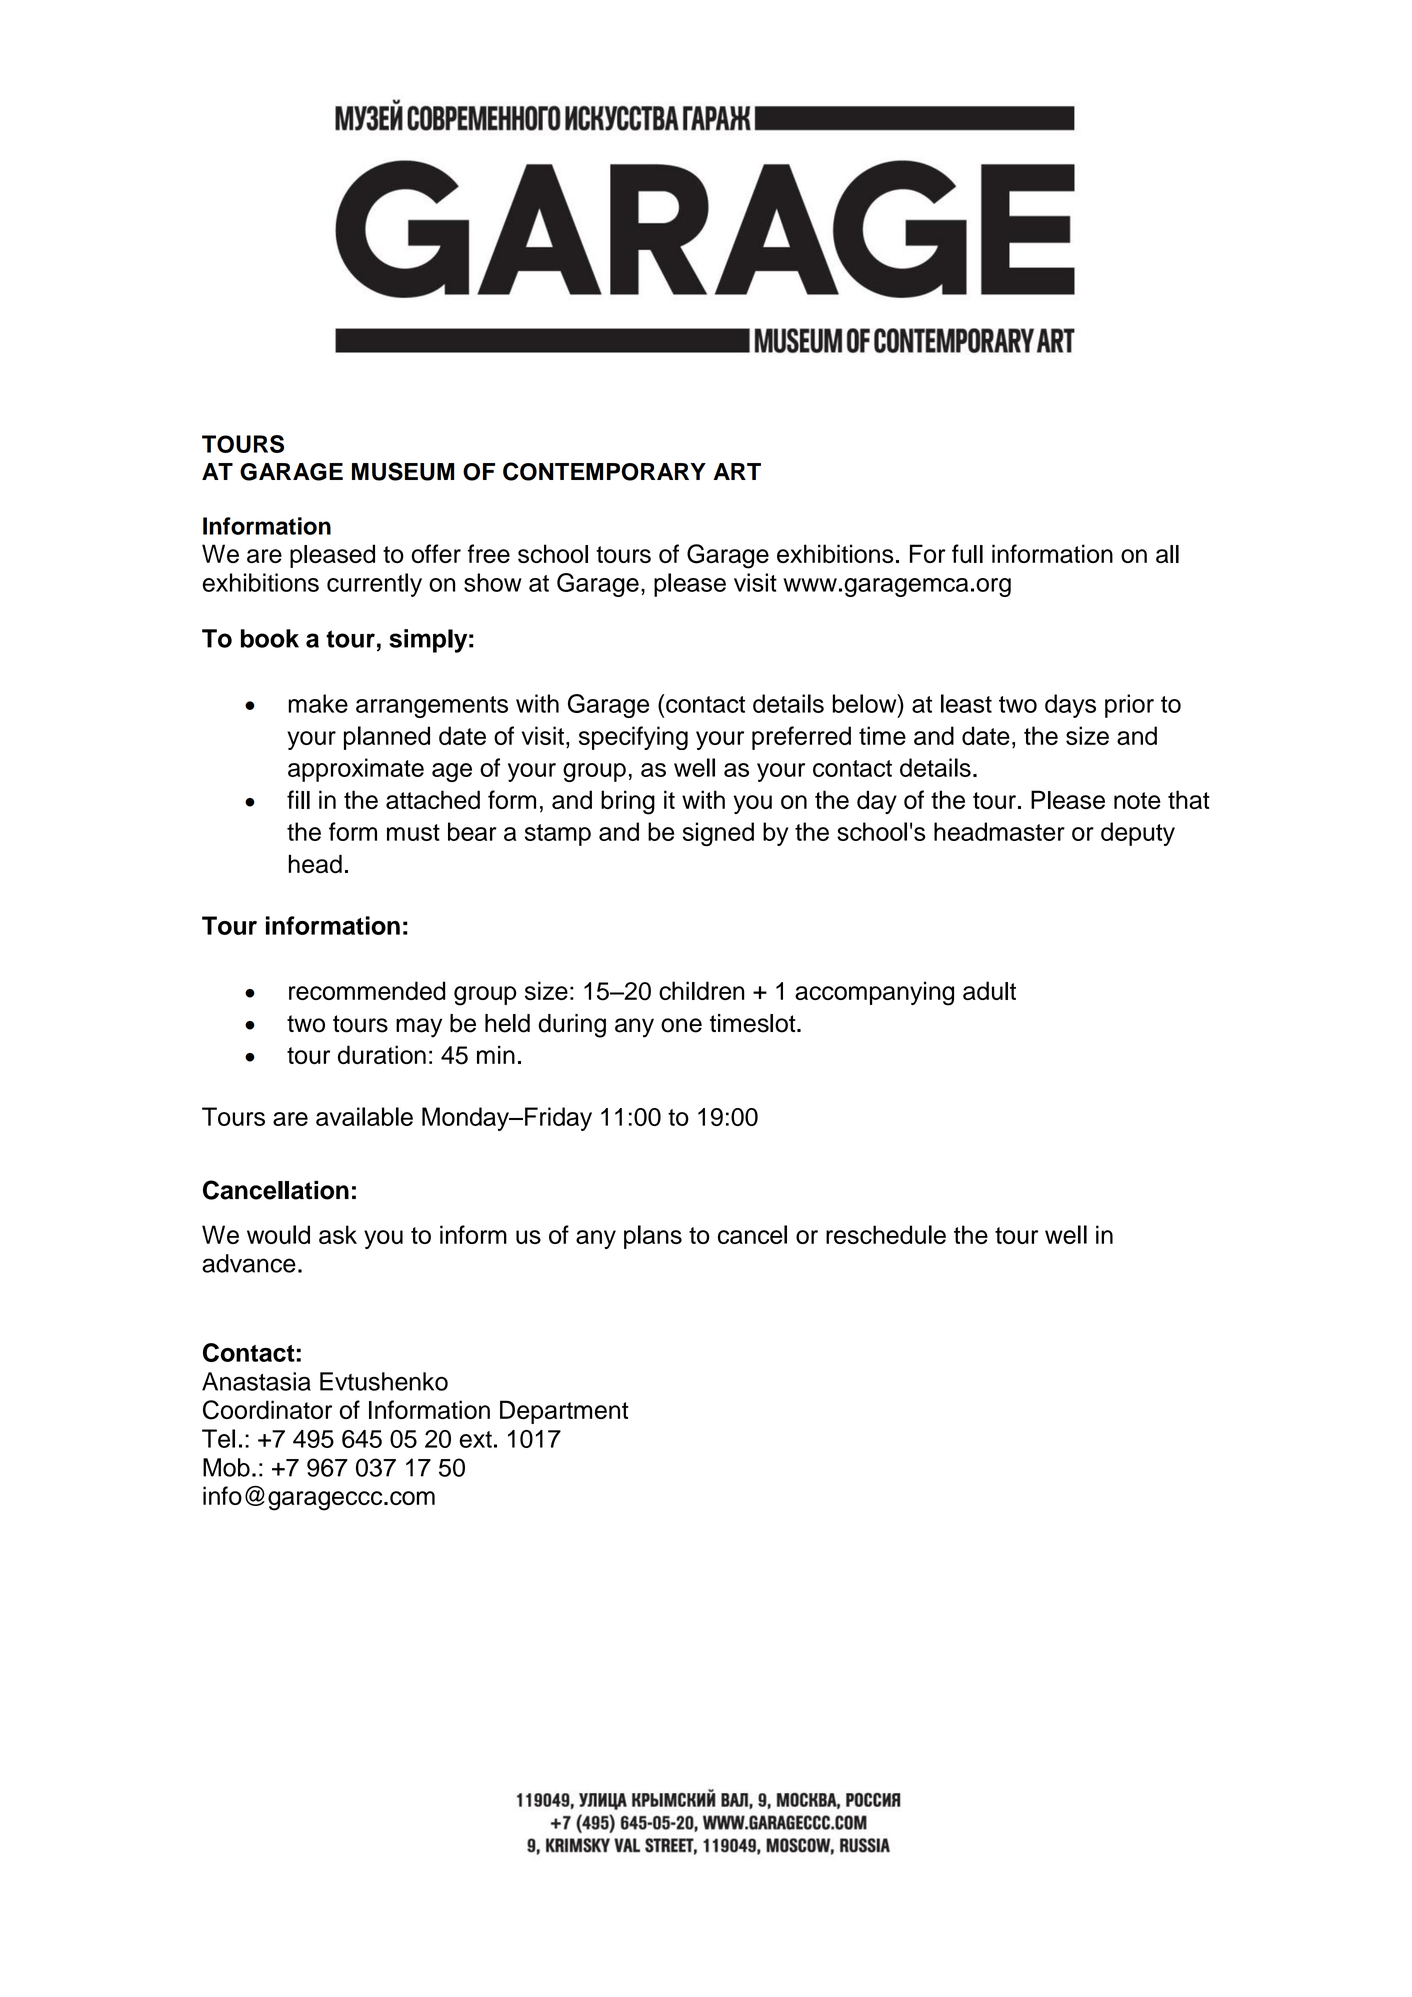 The image size is (1412, 1997). I want to click on ask, so click(338, 1234).
